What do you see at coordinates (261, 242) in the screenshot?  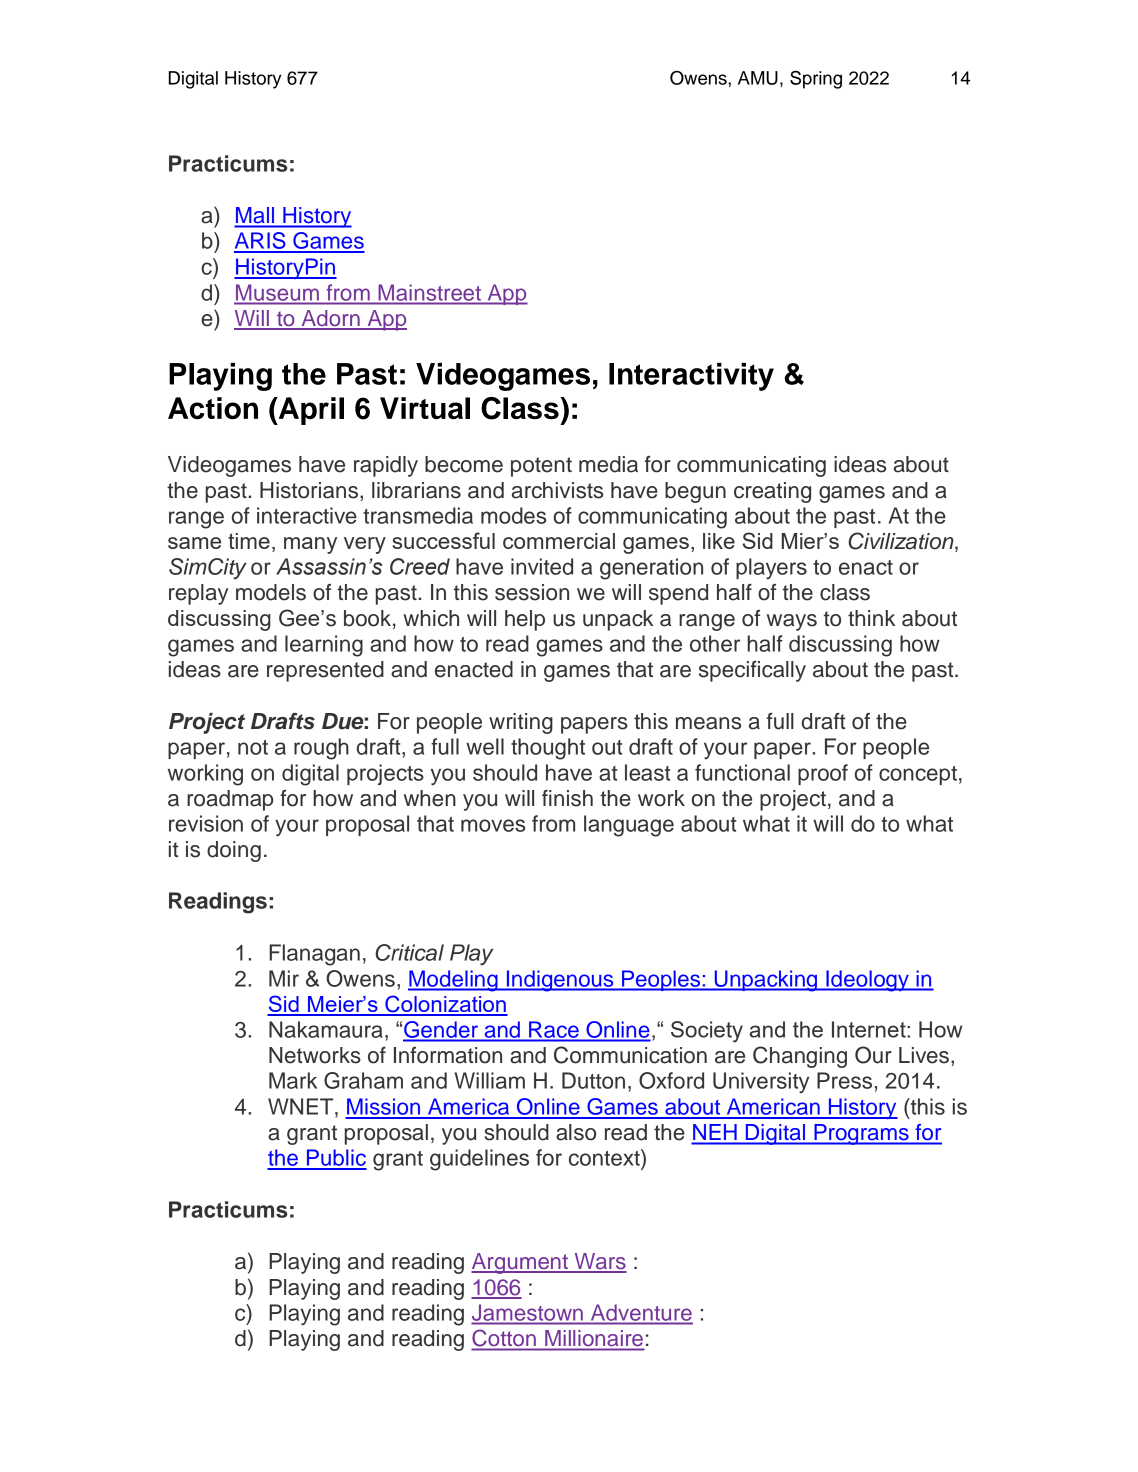 I see `ARIS` at bounding box center [261, 242].
